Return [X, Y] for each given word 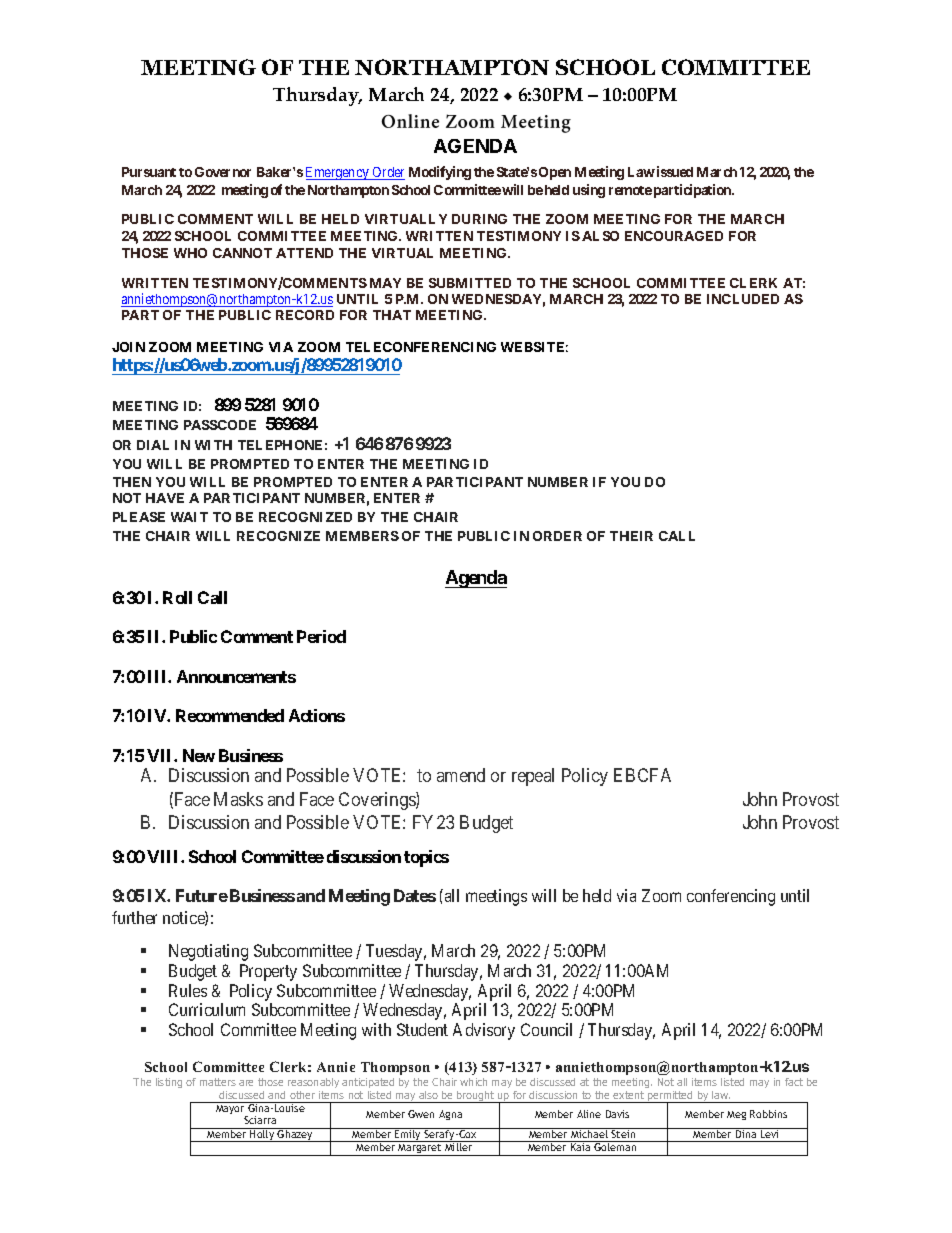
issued [675, 171]
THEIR [631, 536]
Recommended [230, 715]
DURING [479, 219]
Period [321, 636]
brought [476, 1097]
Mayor [230, 1109]
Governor [223, 172]
